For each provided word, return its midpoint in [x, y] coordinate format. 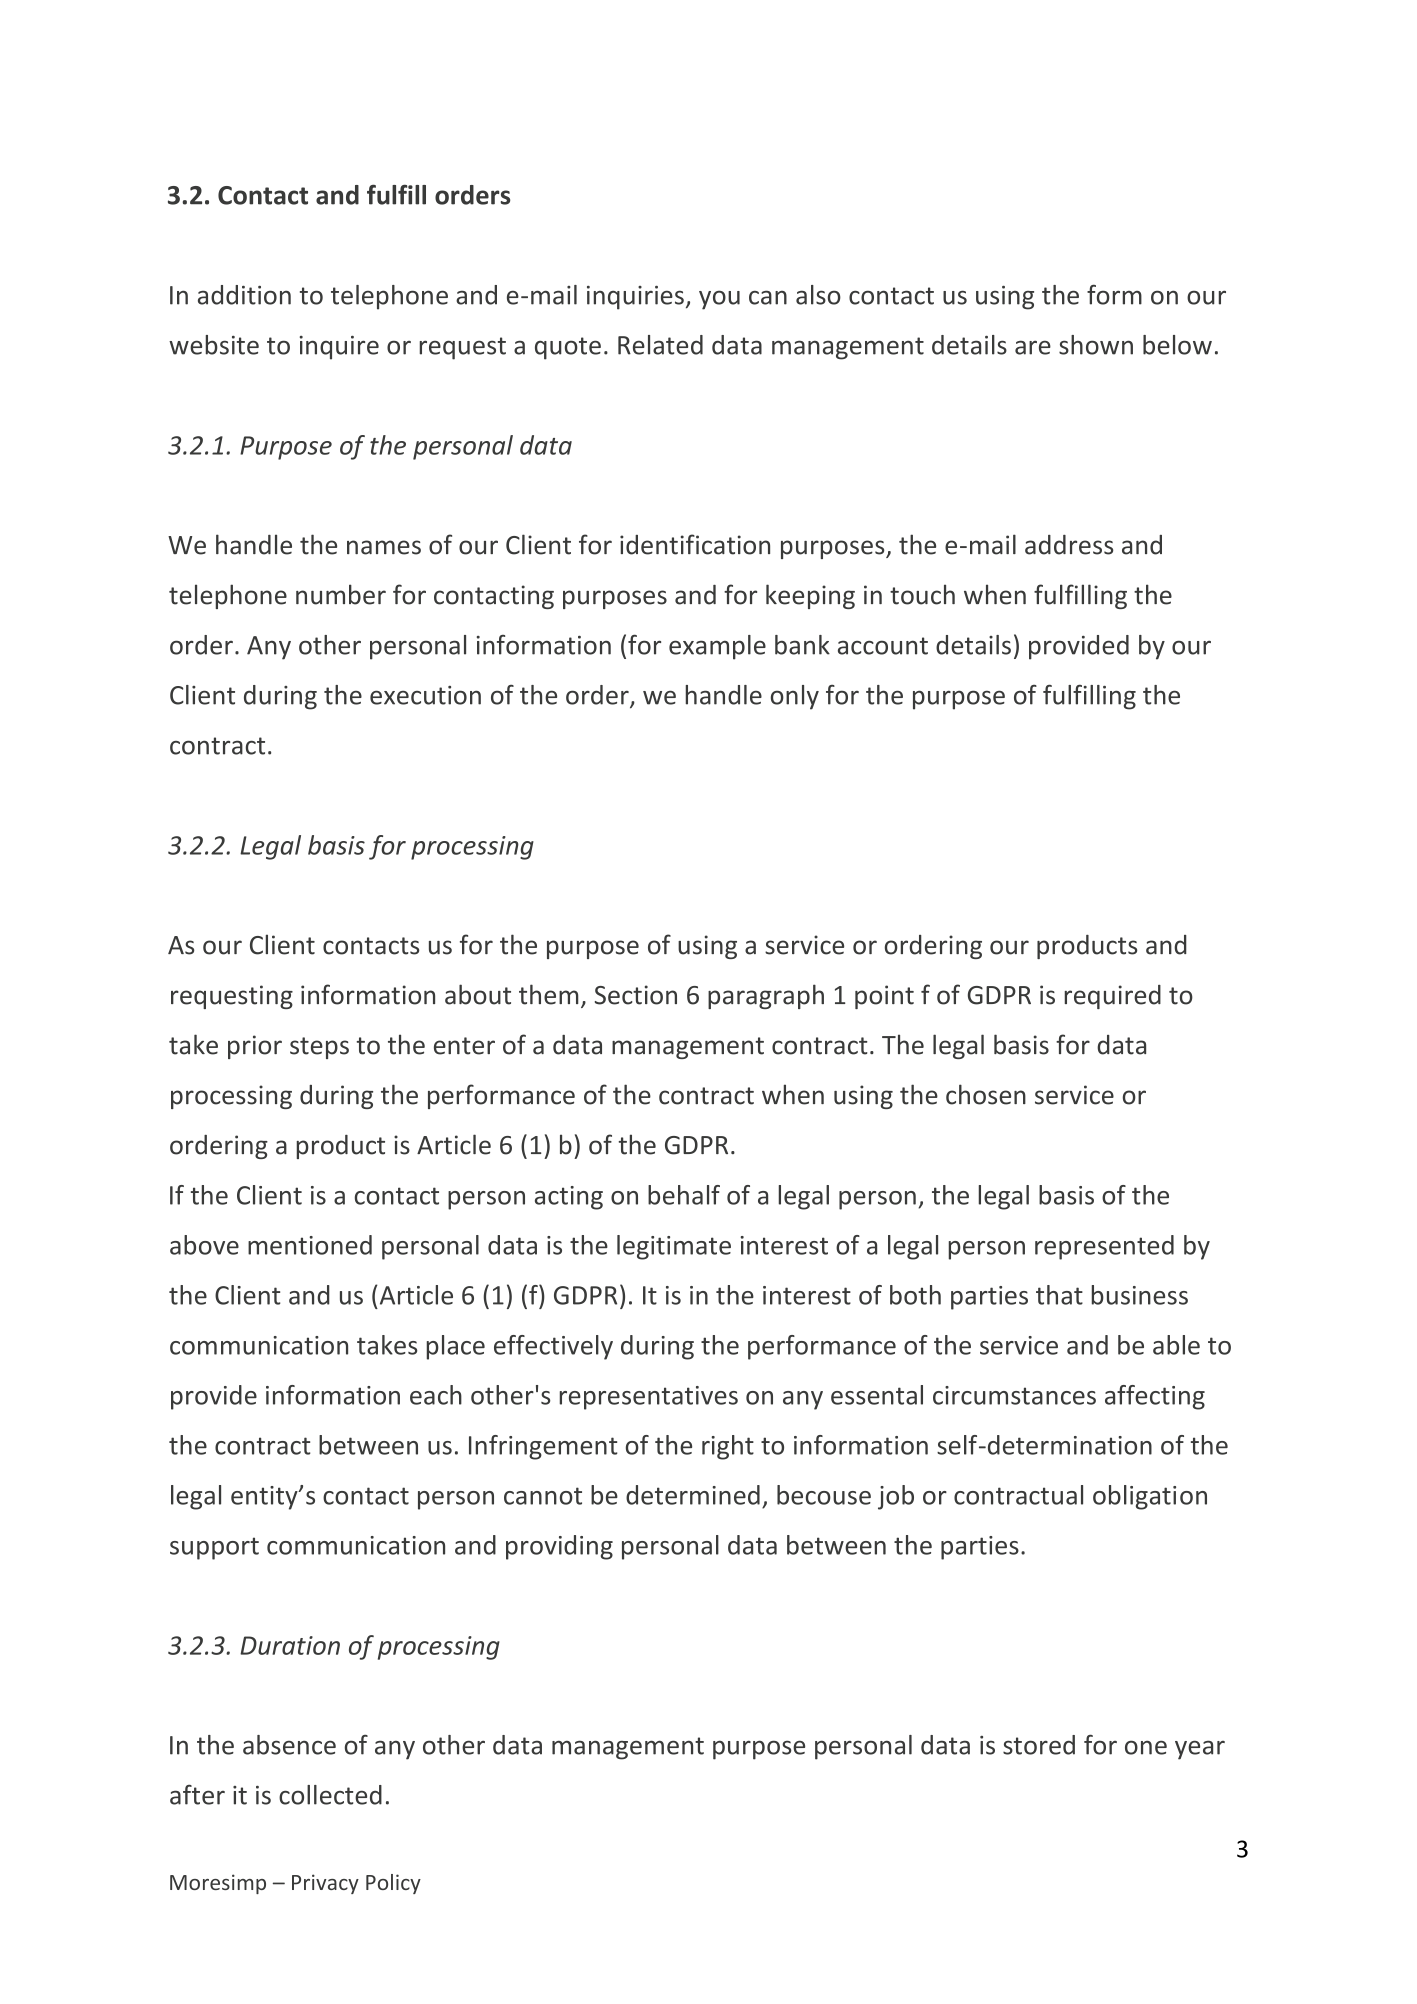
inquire [339, 348]
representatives [649, 1398]
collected [330, 1795]
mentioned [310, 1245]
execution [425, 695]
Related [660, 345]
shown [1096, 345]
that [1059, 1295]
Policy [393, 1884]
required [1113, 997]
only [795, 697]
